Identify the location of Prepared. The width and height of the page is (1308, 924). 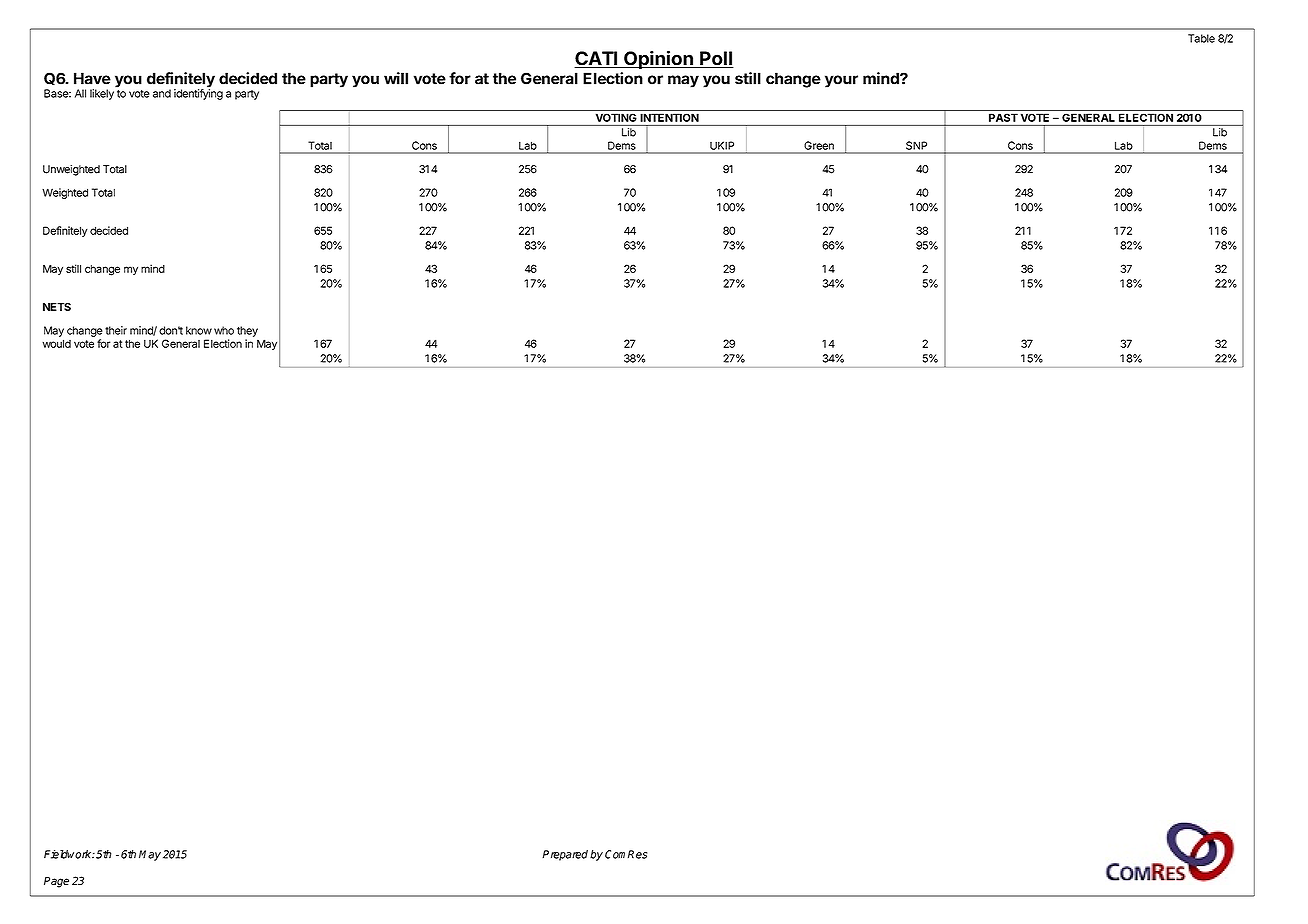
(565, 855).
